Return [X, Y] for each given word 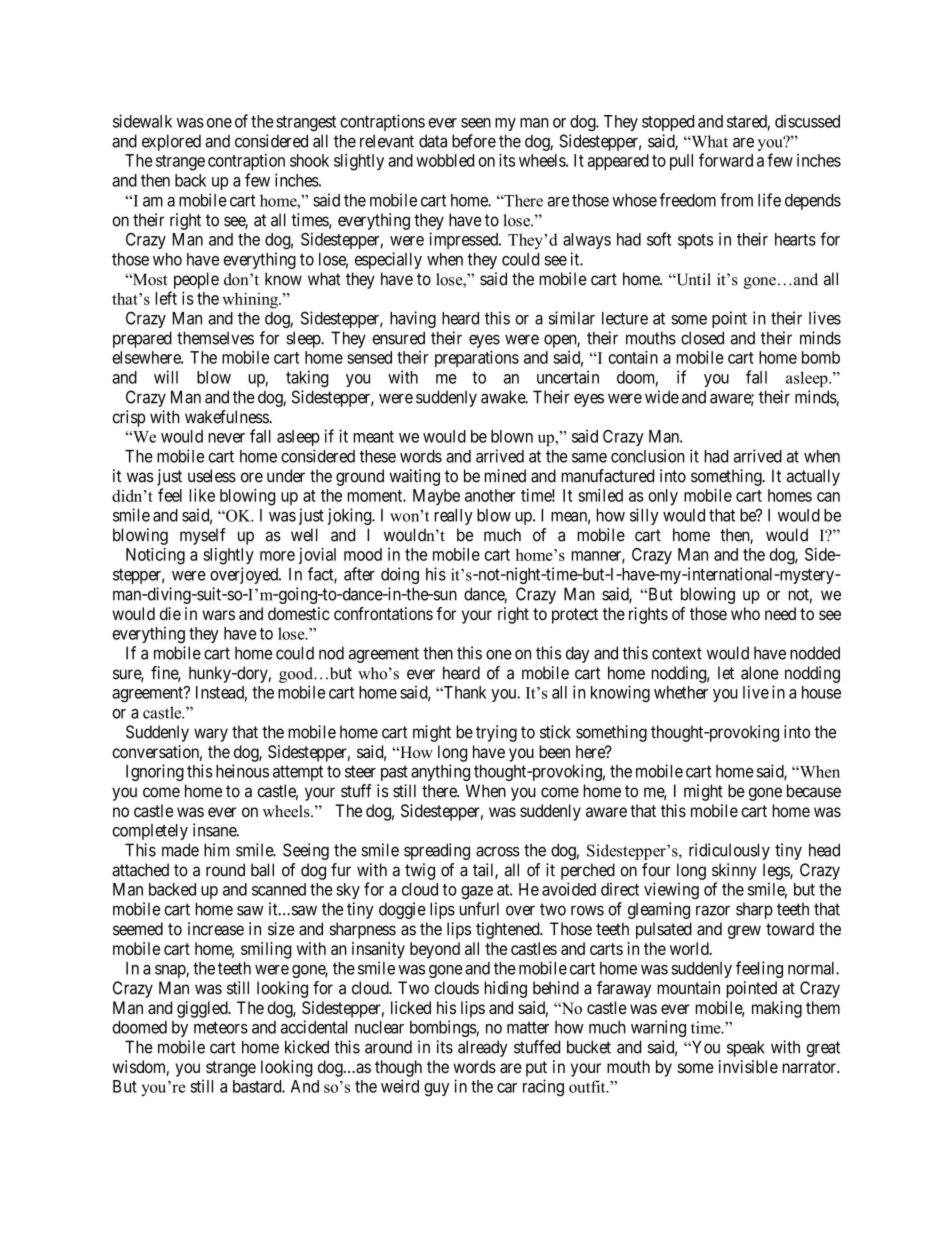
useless [212, 476]
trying [496, 733]
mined [505, 476]
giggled [203, 1009]
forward [726, 160]
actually [813, 477]
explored [171, 142]
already [483, 1048]
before [474, 141]
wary [211, 735]
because [814, 791]
